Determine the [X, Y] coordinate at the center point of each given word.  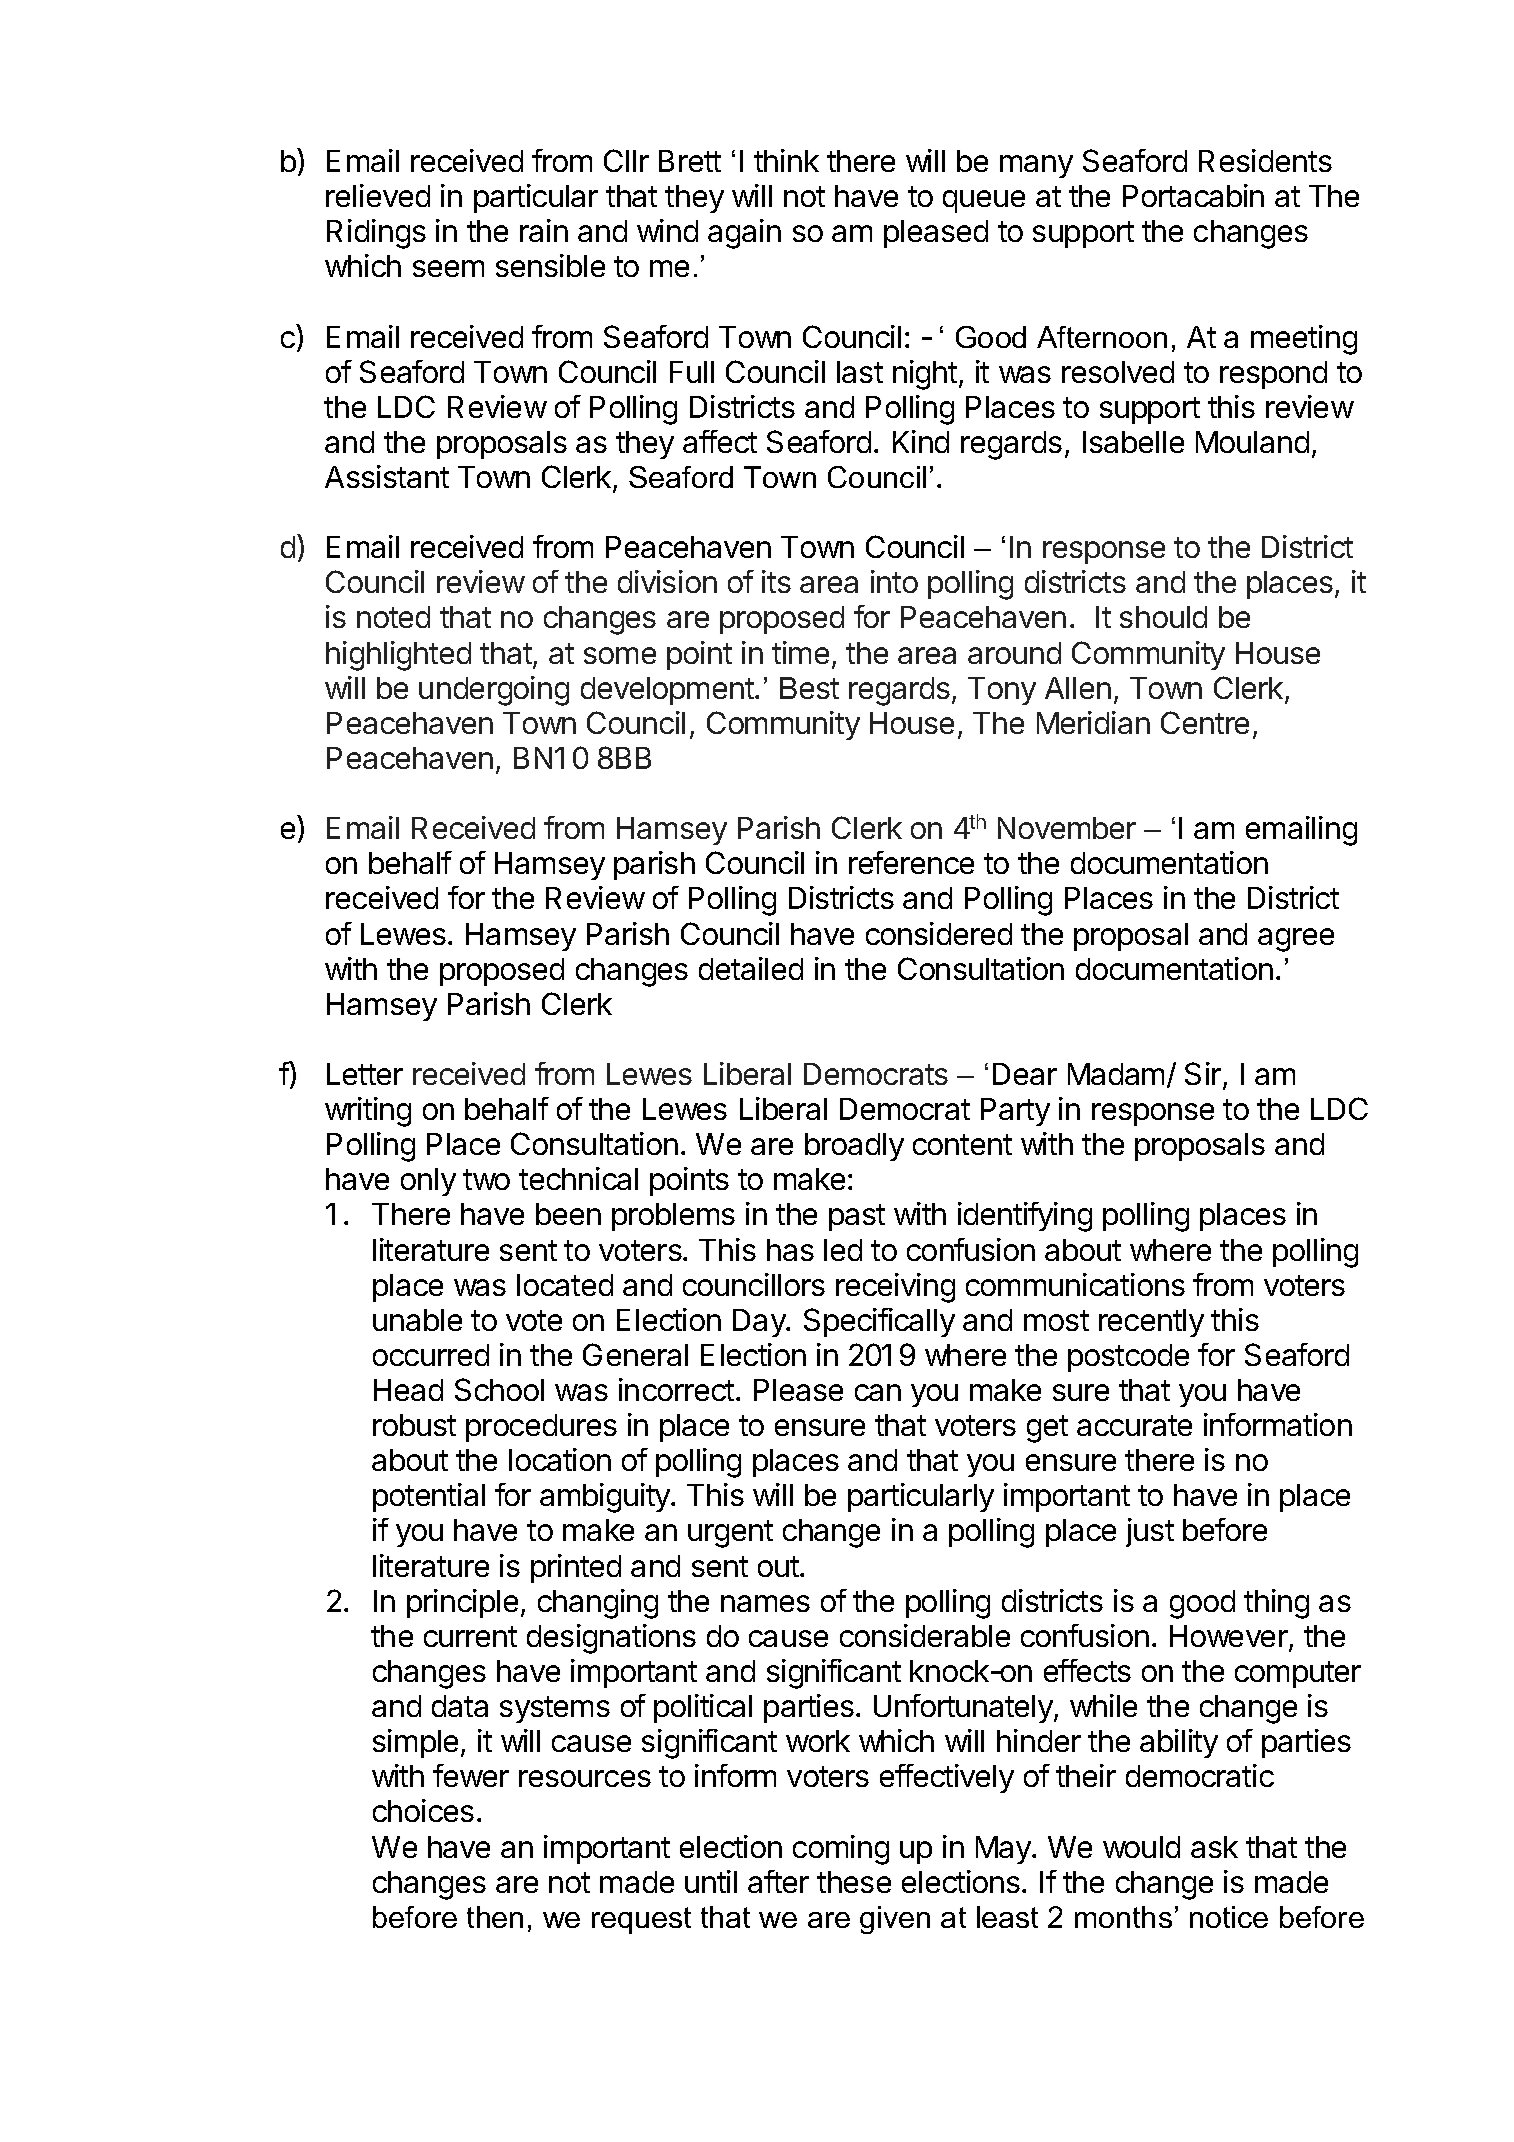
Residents [1265, 160]
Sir [1203, 1073]
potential [429, 1497]
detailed [751, 968]
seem [448, 268]
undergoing [494, 691]
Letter [365, 1074]
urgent [730, 1534]
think [786, 160]
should [1163, 617]
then [495, 1917]
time [800, 652]
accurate [1134, 1425]
